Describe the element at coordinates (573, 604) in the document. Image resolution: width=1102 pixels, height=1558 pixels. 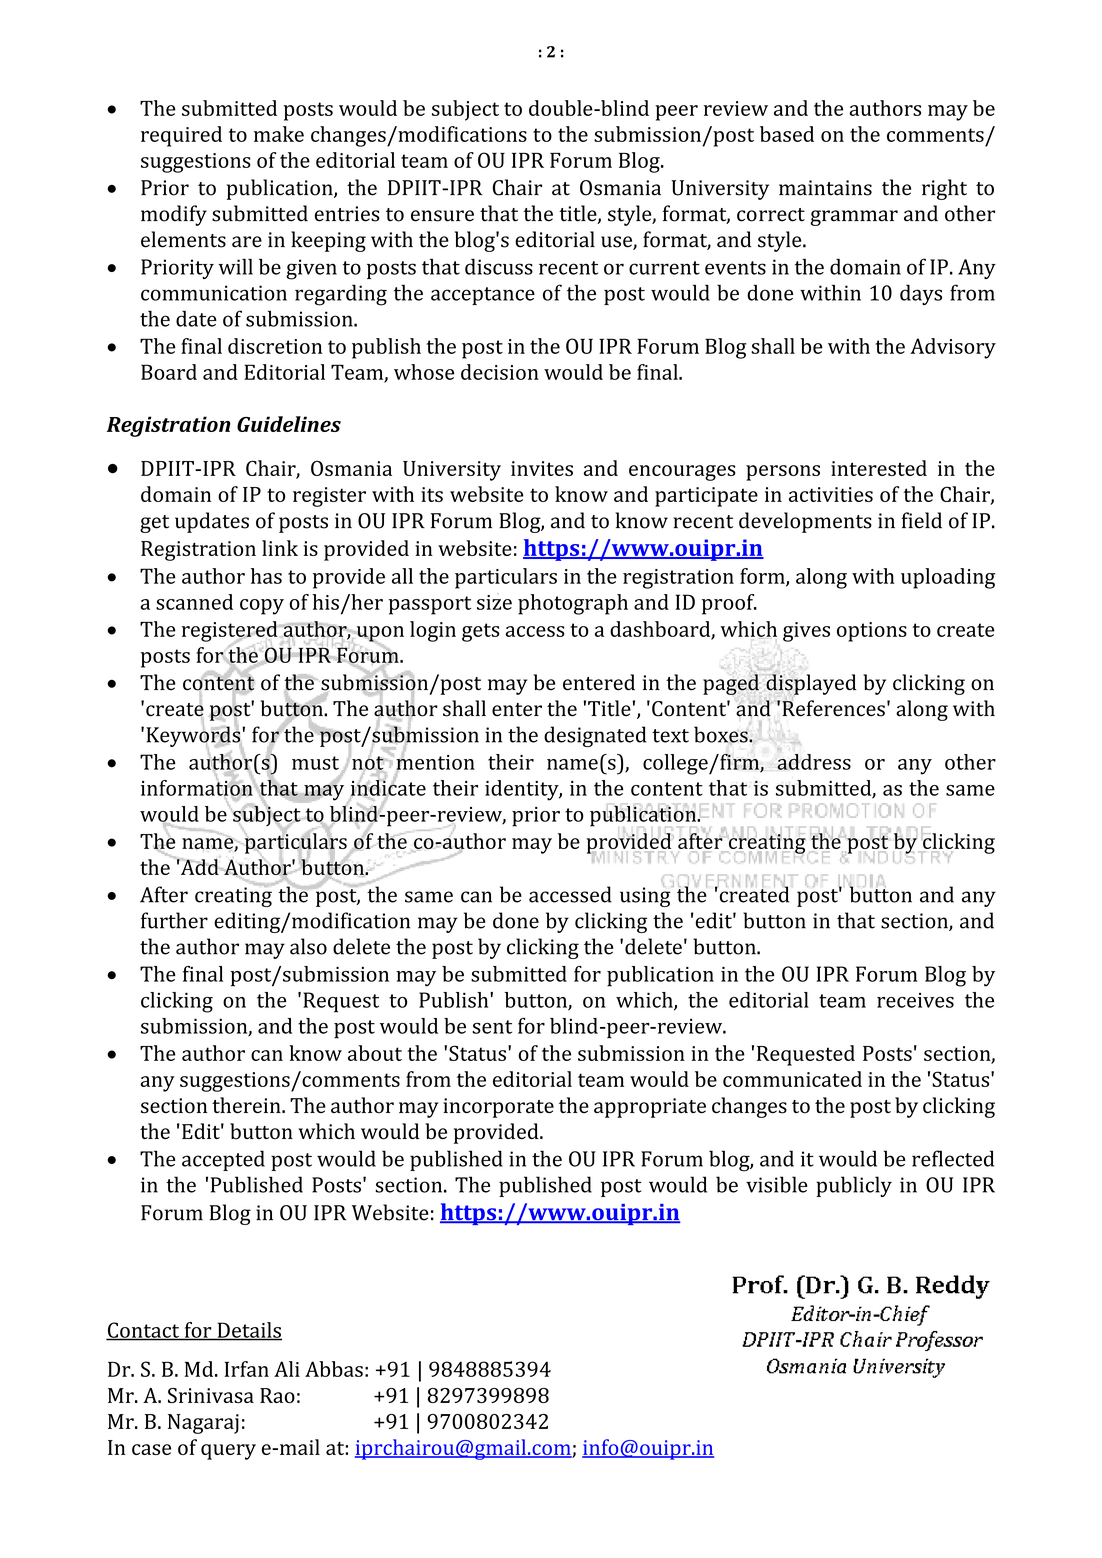
I see `photograph` at that location.
